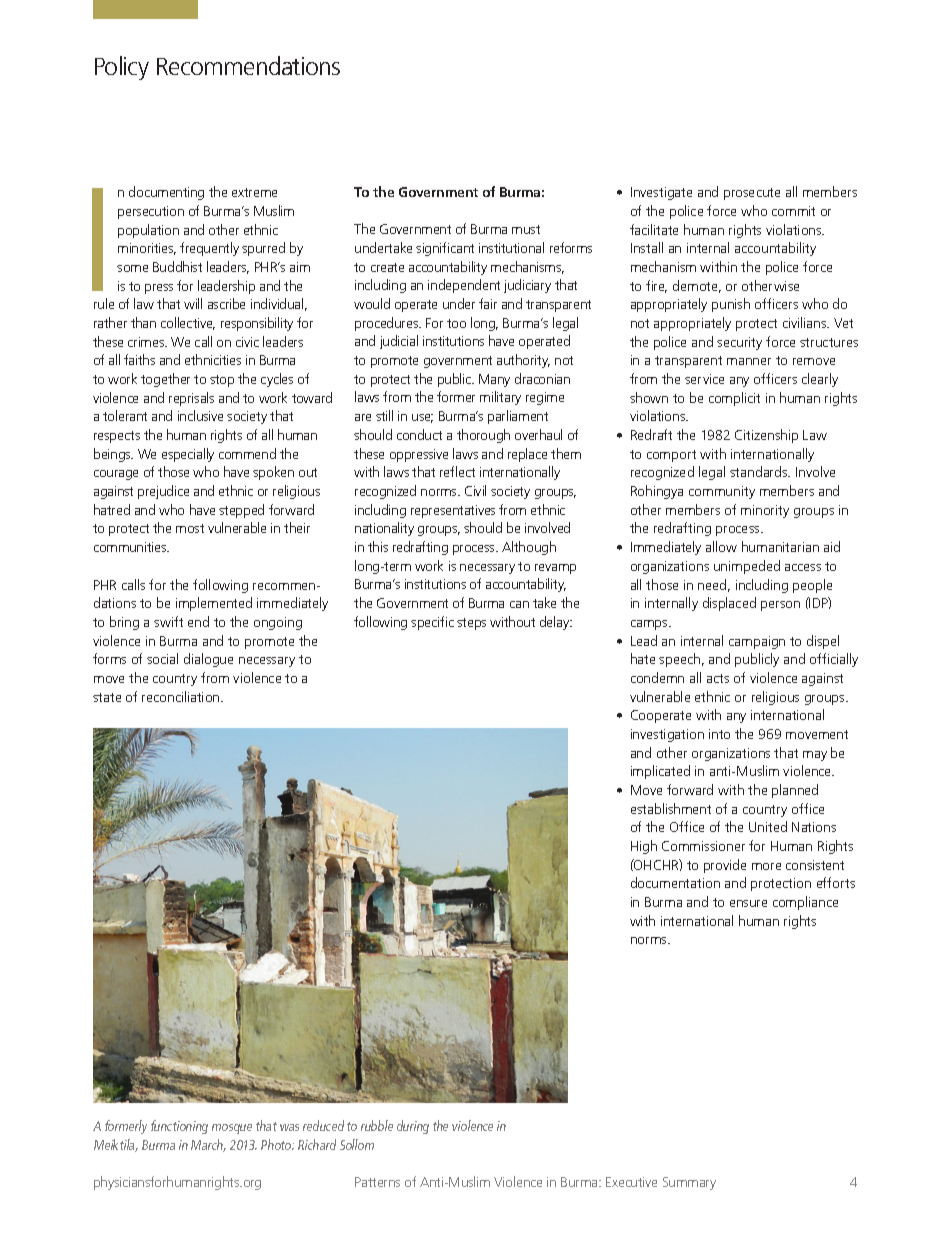 Image resolution: width=952 pixels, height=1233 pixels. Describe the element at coordinates (757, 642) in the screenshot. I see `campaign` at that location.
